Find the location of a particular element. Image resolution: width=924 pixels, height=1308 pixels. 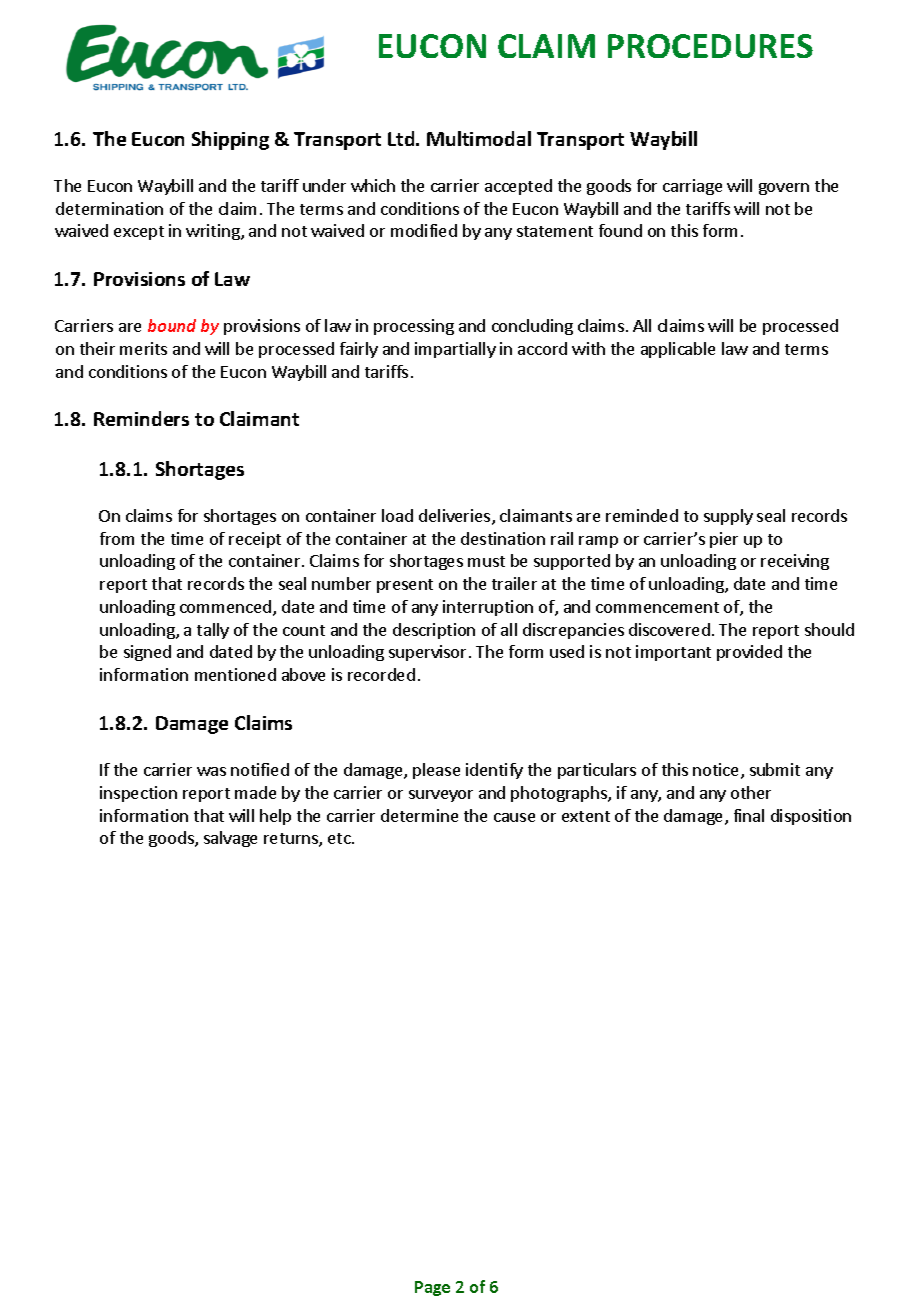

Shipping is located at coordinates (230, 140).
